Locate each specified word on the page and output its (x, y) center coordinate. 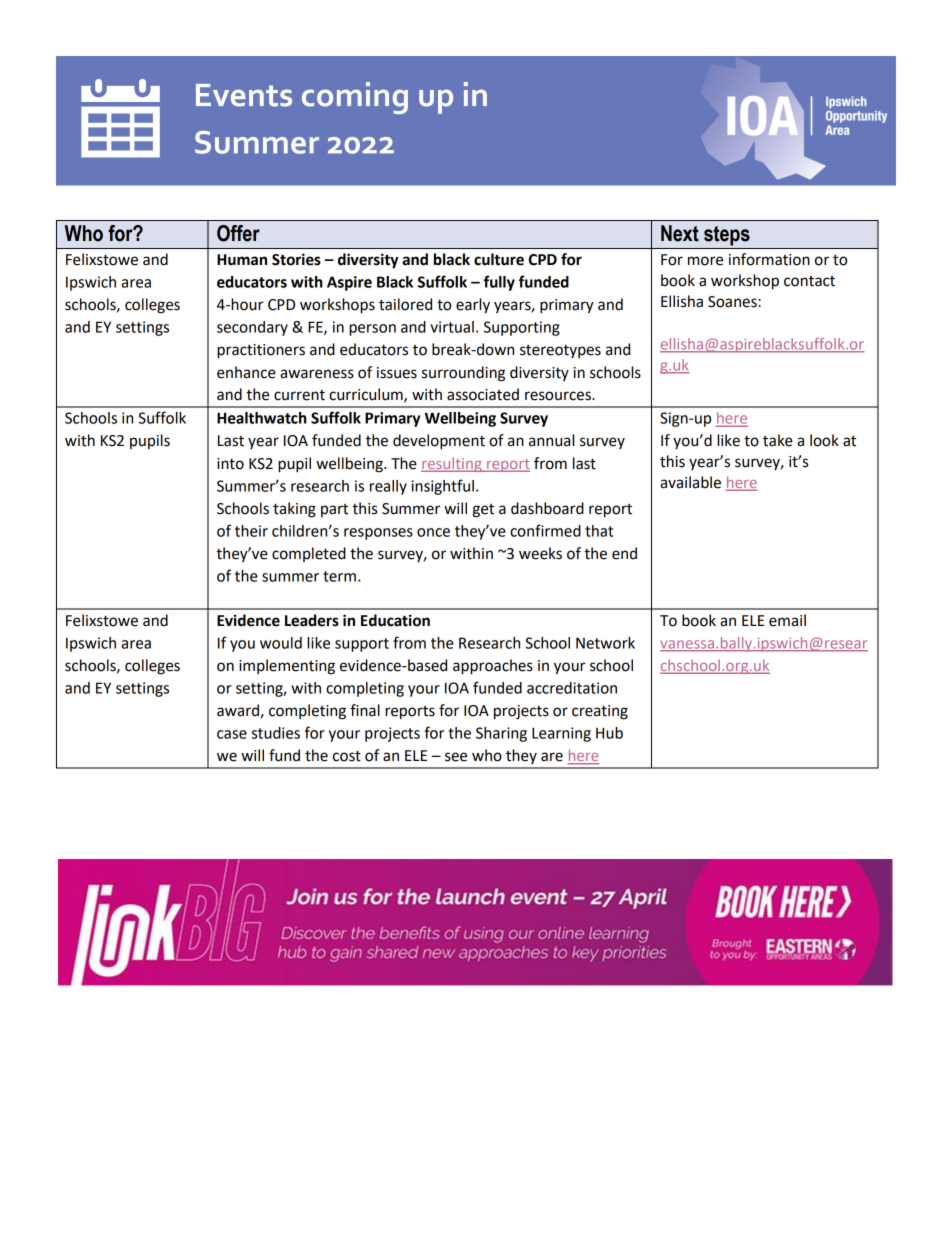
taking (294, 510)
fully (499, 283)
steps (727, 236)
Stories (296, 259)
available (690, 482)
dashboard (547, 508)
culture (499, 259)
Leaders (312, 620)
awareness (317, 374)
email (787, 620)
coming (355, 98)
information (769, 259)
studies (276, 733)
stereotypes (560, 351)
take (778, 440)
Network (605, 643)
